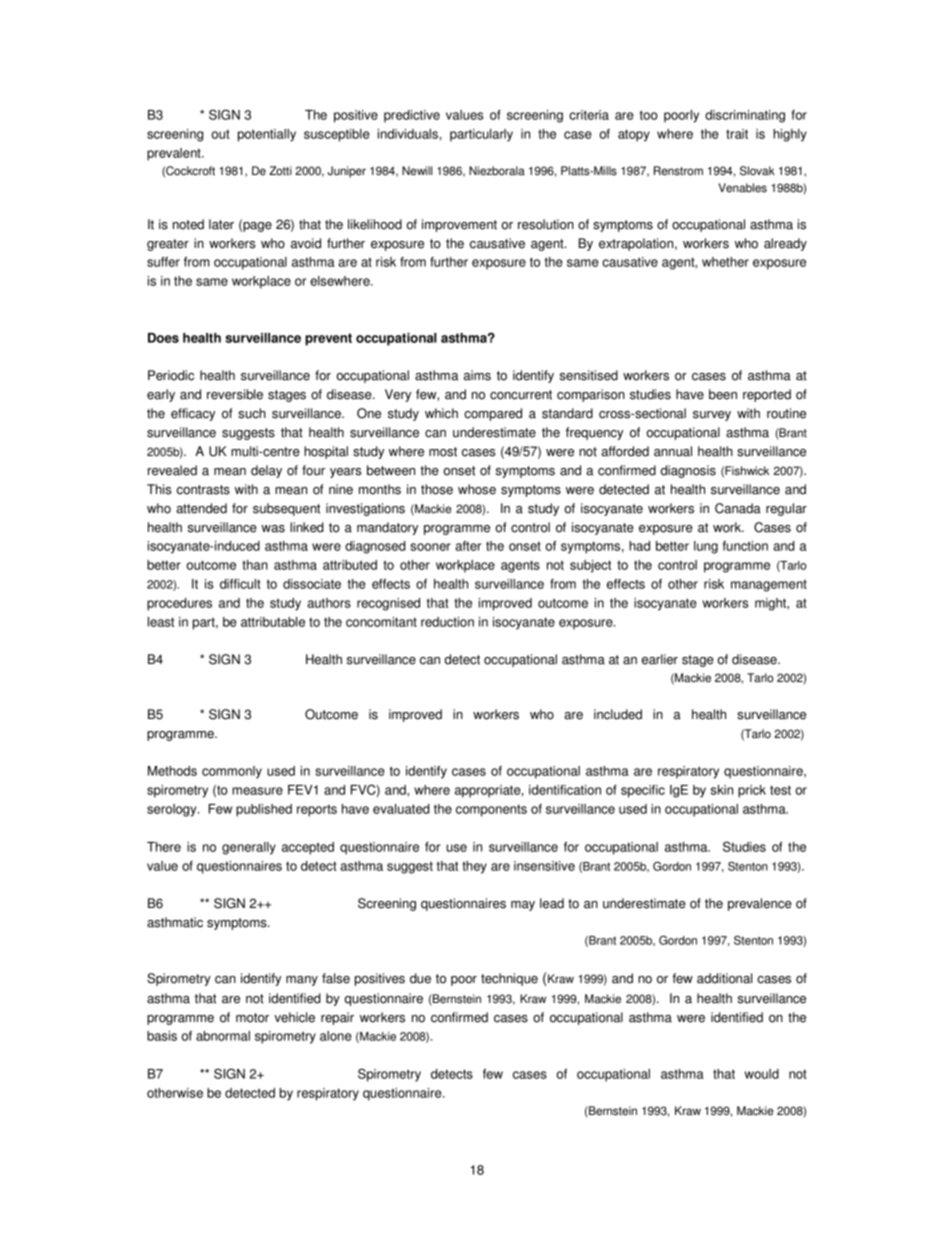  What do you see at coordinates (447, 622) in the screenshot?
I see `reduction` at bounding box center [447, 622].
